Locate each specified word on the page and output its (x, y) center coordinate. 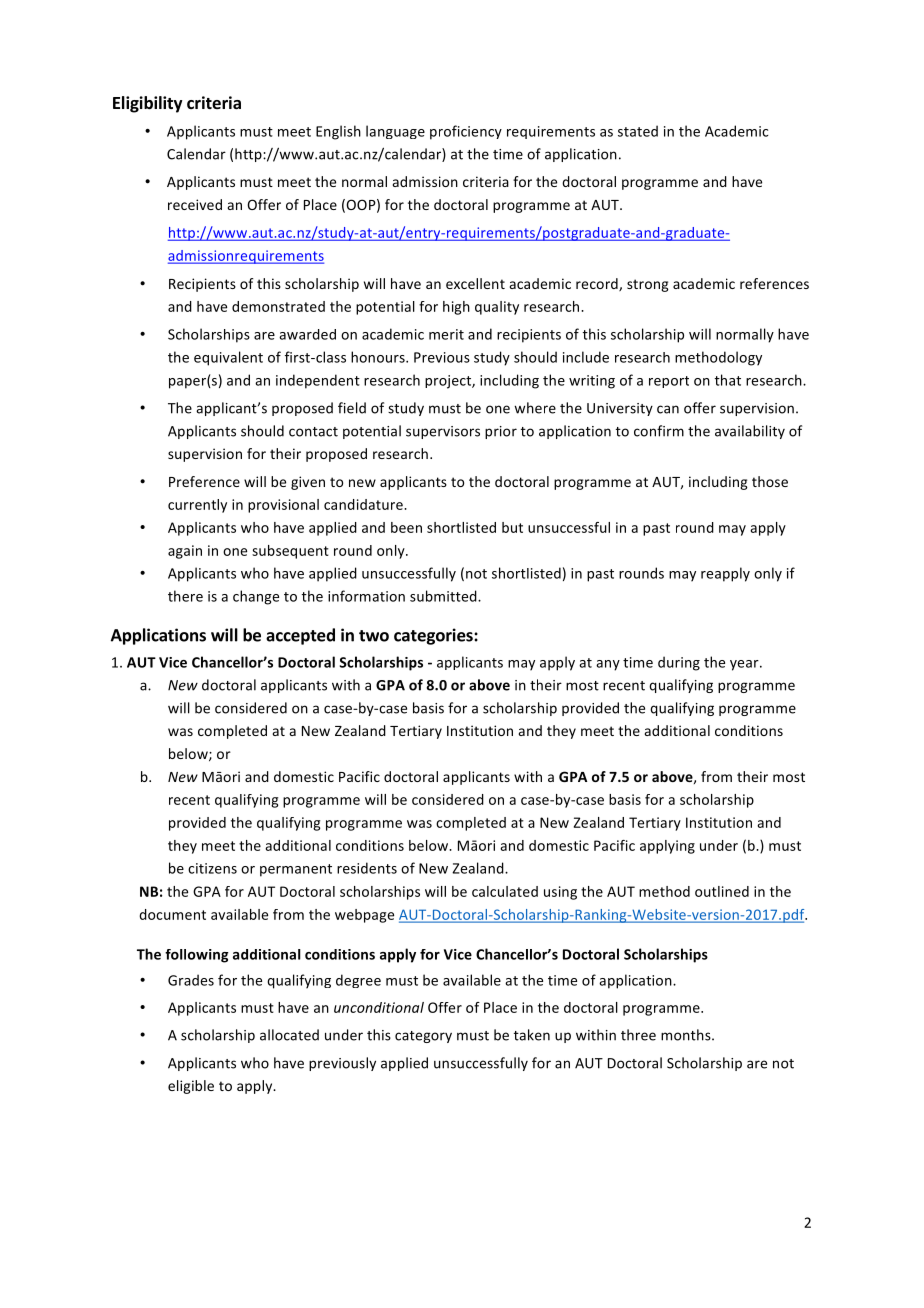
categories (434, 636)
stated (638, 131)
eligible (191, 1087)
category (423, 1037)
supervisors (443, 432)
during (679, 663)
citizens (212, 868)
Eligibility (148, 104)
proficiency (466, 132)
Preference (204, 481)
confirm (659, 431)
